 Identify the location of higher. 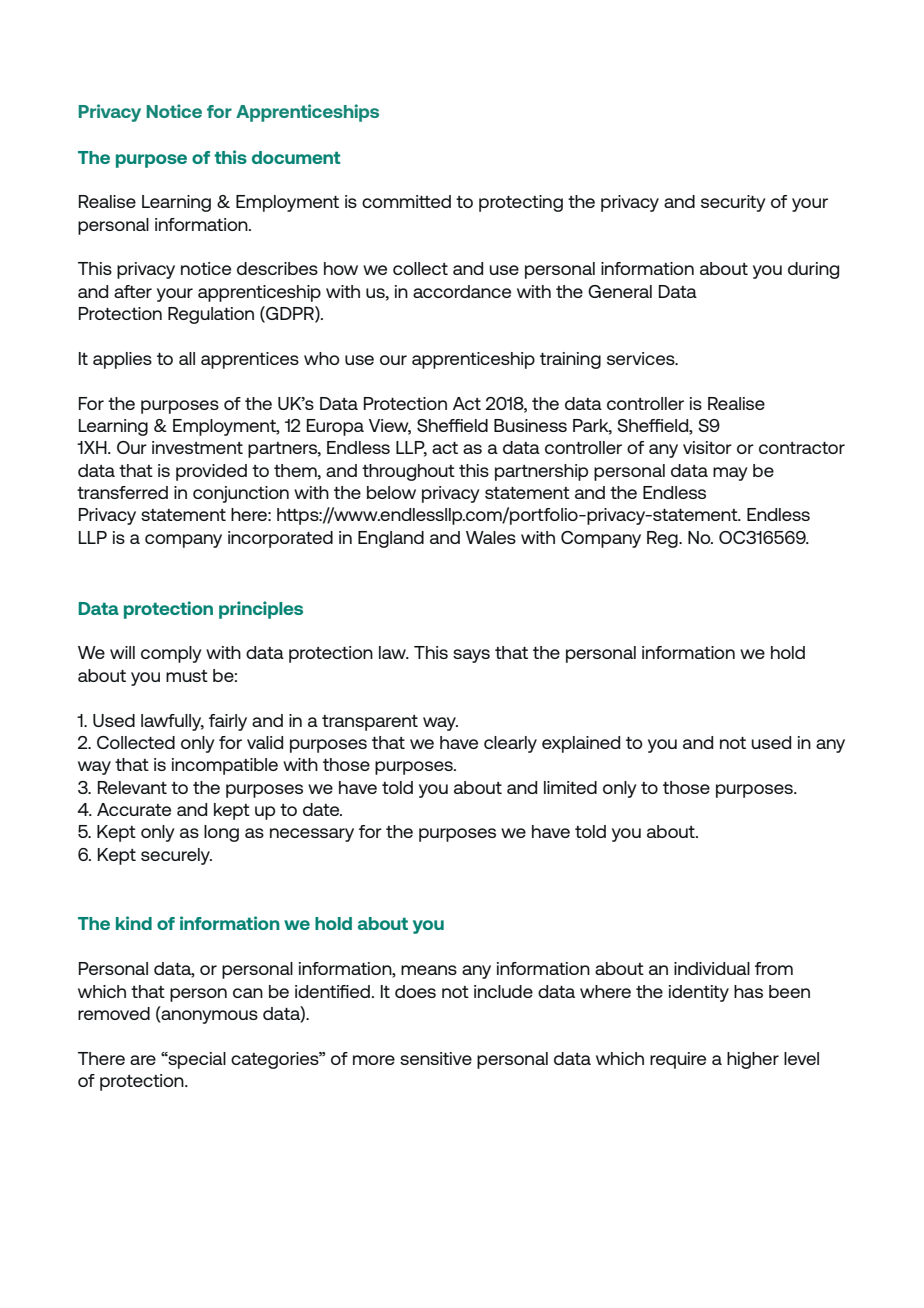
(753, 1060).
